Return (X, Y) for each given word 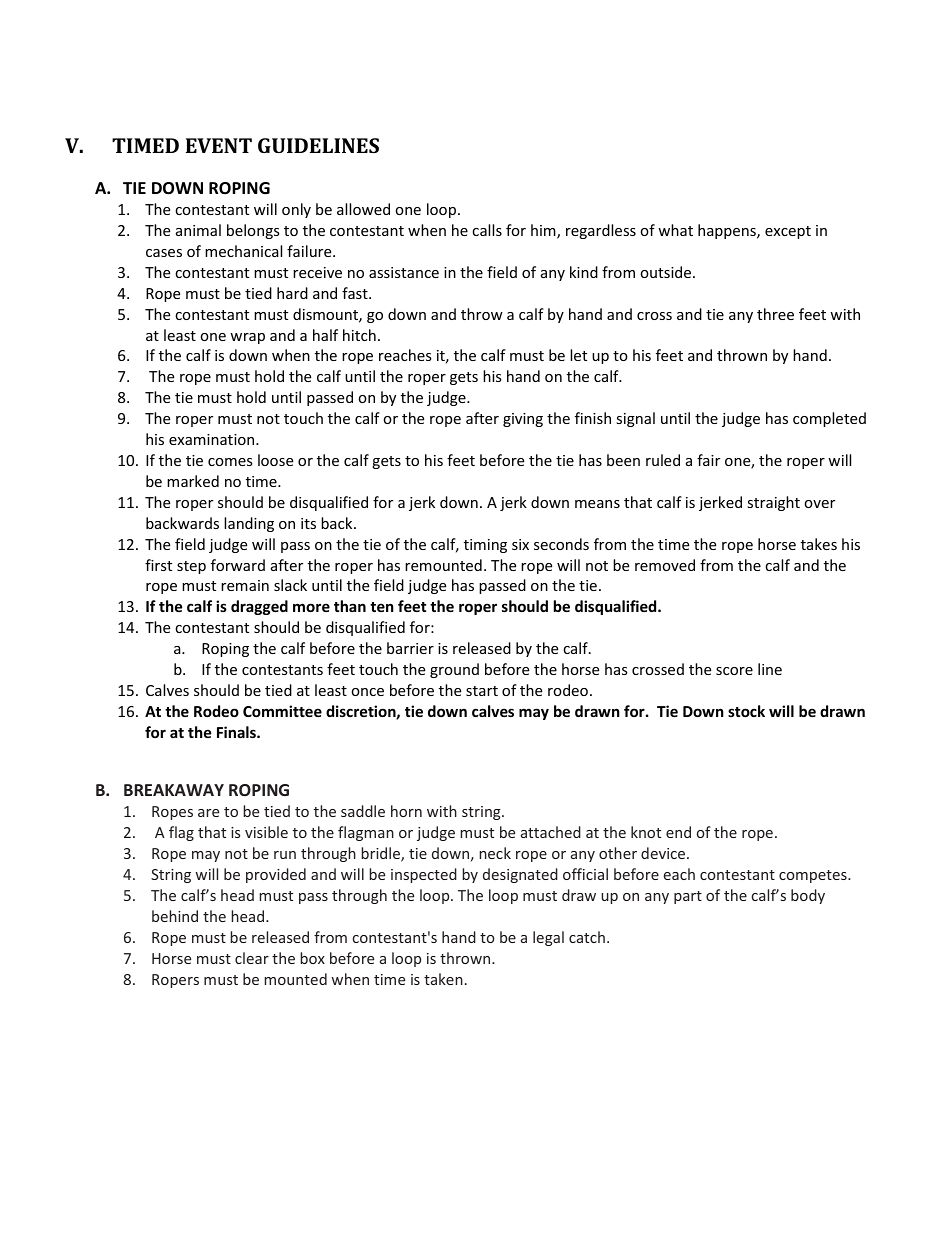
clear (252, 958)
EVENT (219, 145)
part (688, 897)
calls (487, 230)
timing (485, 546)
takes (819, 544)
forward (238, 565)
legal (548, 938)
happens (728, 231)
